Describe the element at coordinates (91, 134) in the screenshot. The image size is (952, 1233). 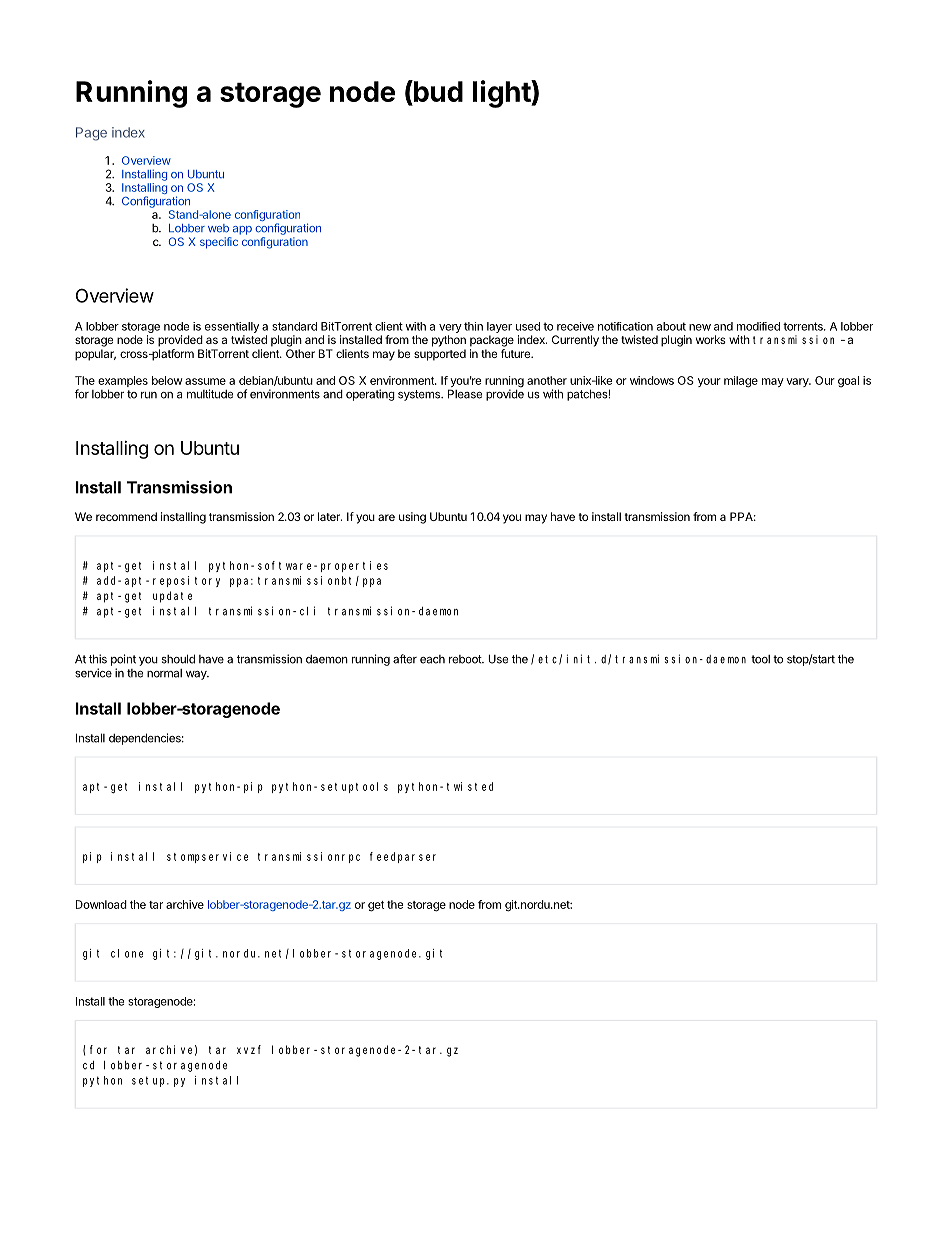
I see `Page` at that location.
